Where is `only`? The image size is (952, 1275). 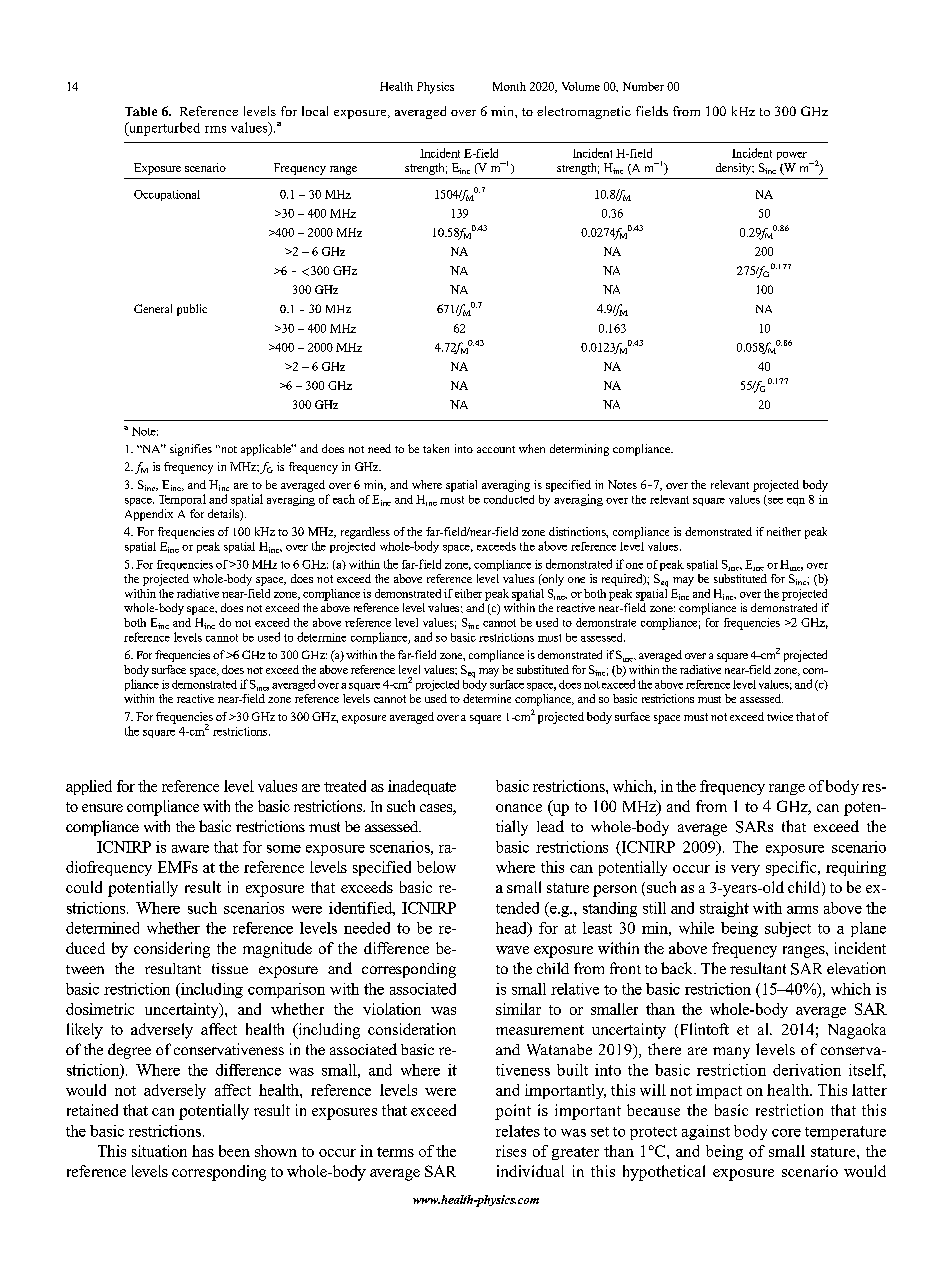
only is located at coordinates (552, 580).
